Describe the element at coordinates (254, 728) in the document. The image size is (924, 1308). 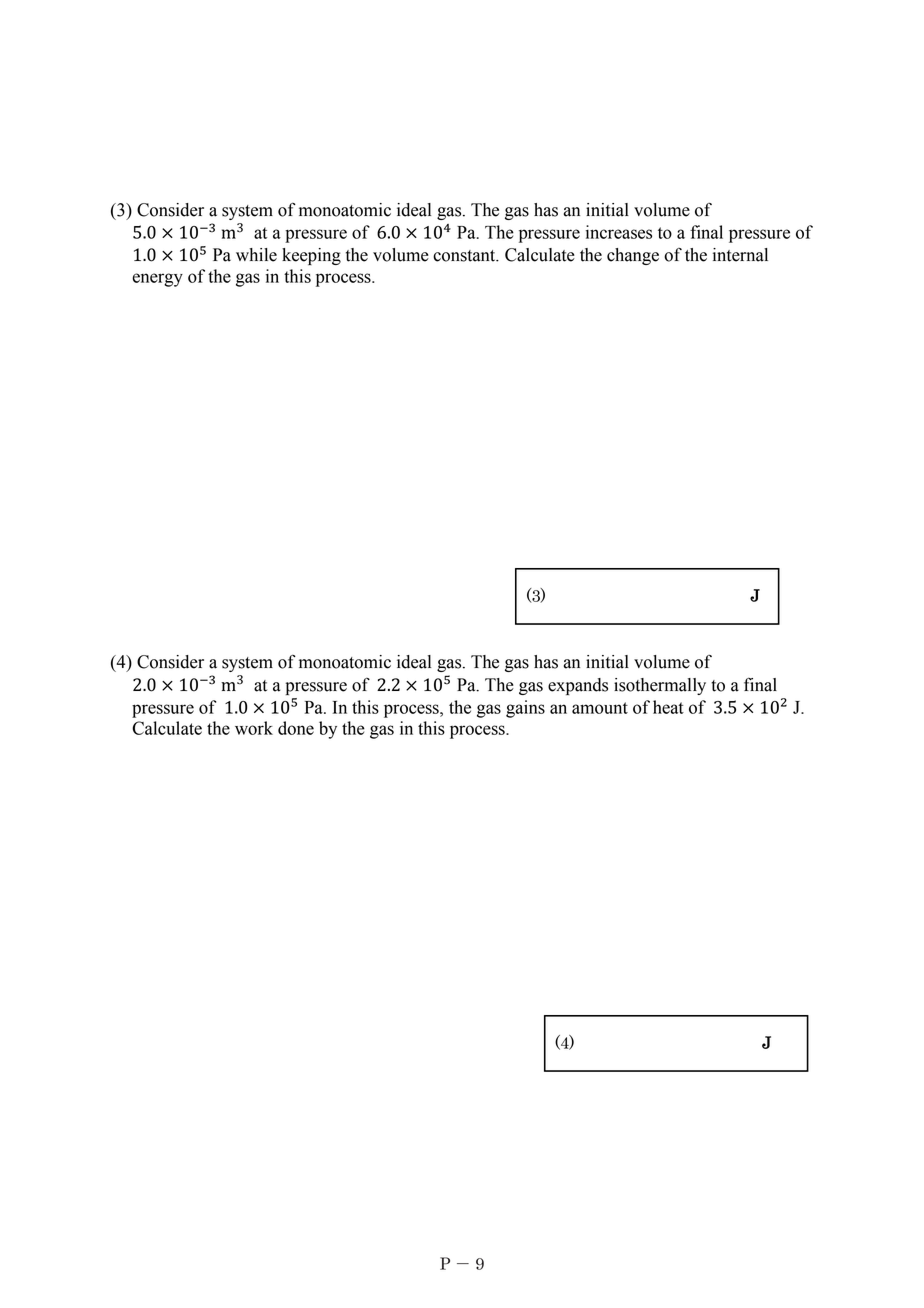
I see `work` at that location.
